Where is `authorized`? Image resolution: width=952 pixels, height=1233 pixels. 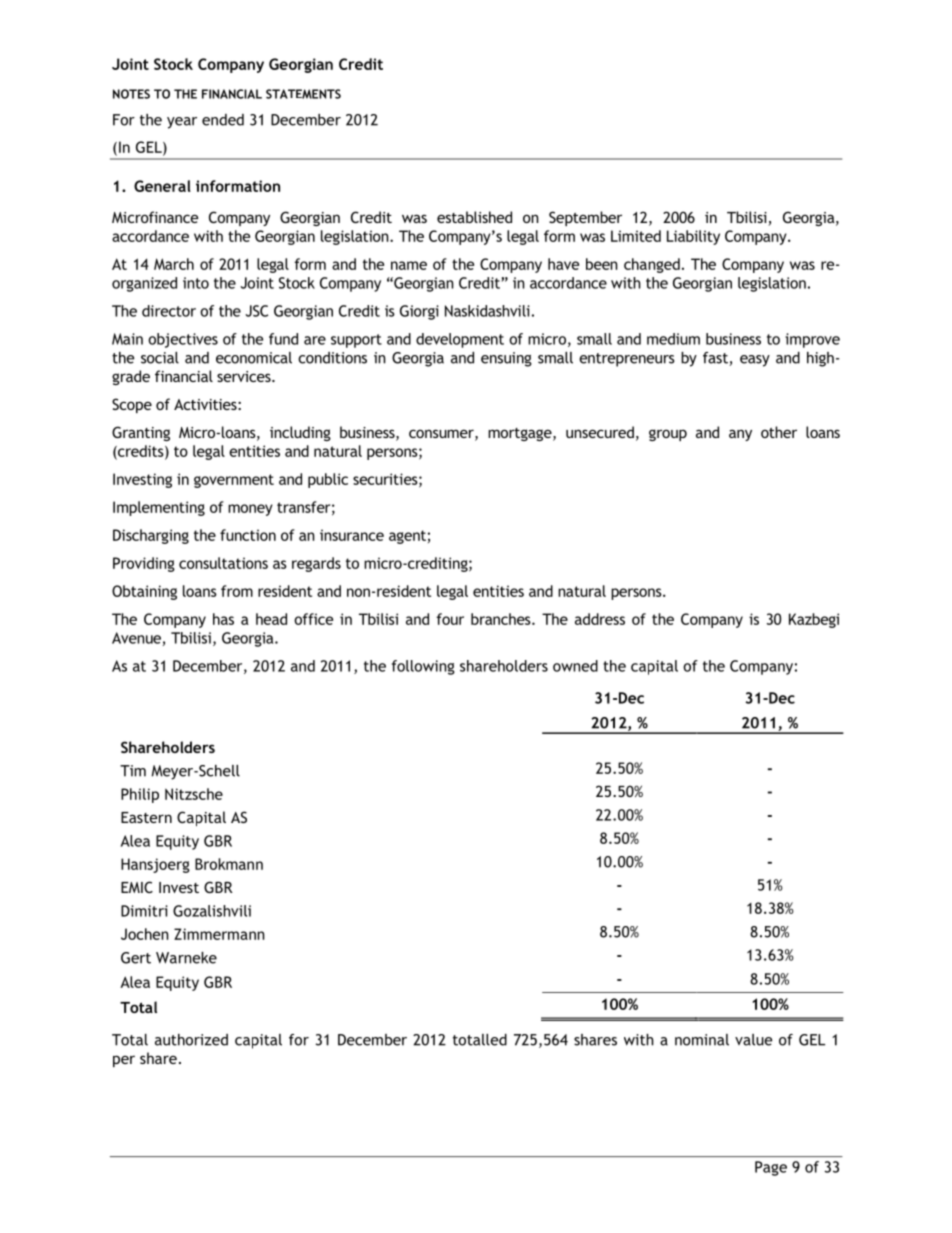
authorized is located at coordinates (191, 1040).
